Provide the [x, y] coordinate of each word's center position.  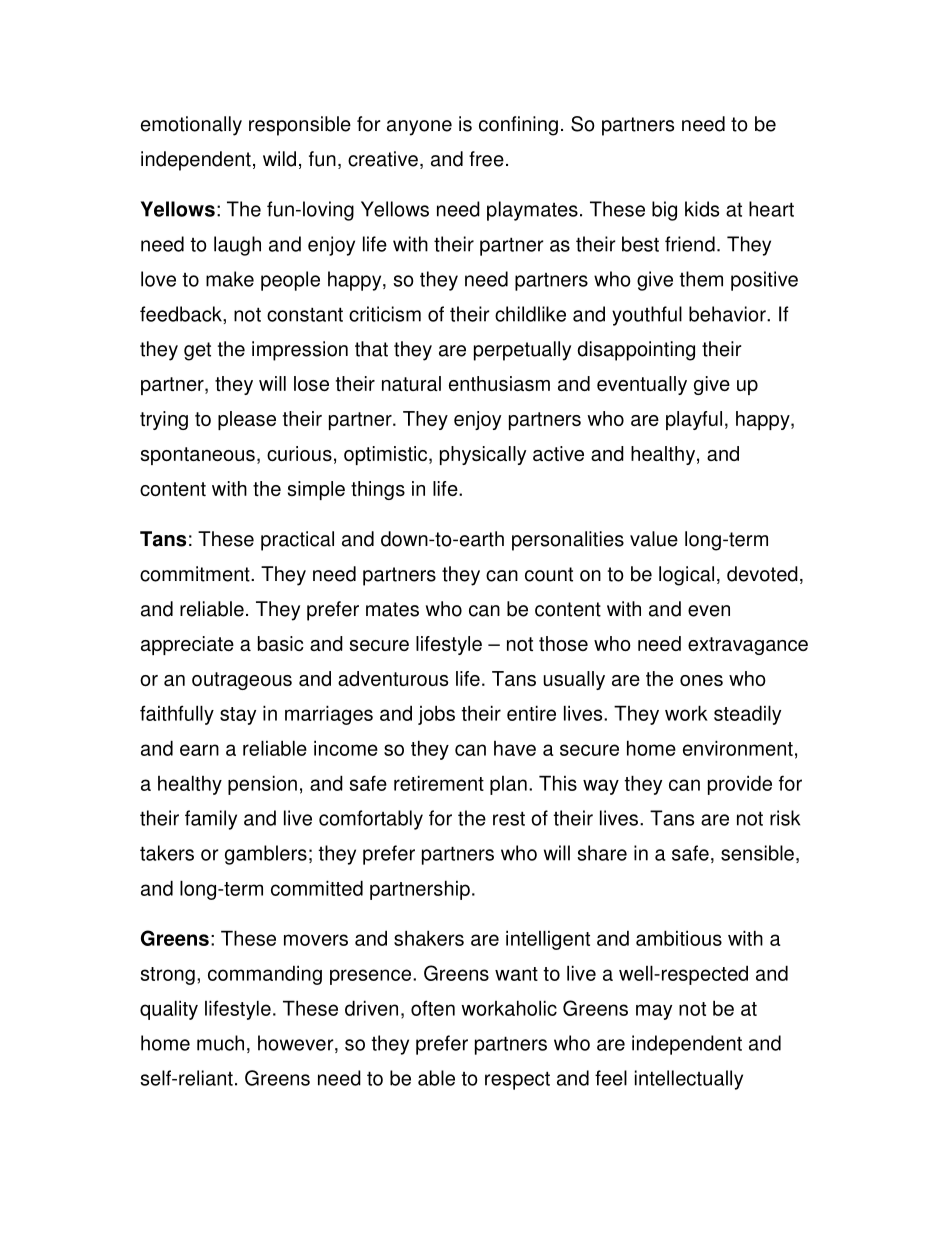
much [220, 1043]
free [486, 159]
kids [702, 209]
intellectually [689, 1080]
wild [279, 159]
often [433, 1008]
